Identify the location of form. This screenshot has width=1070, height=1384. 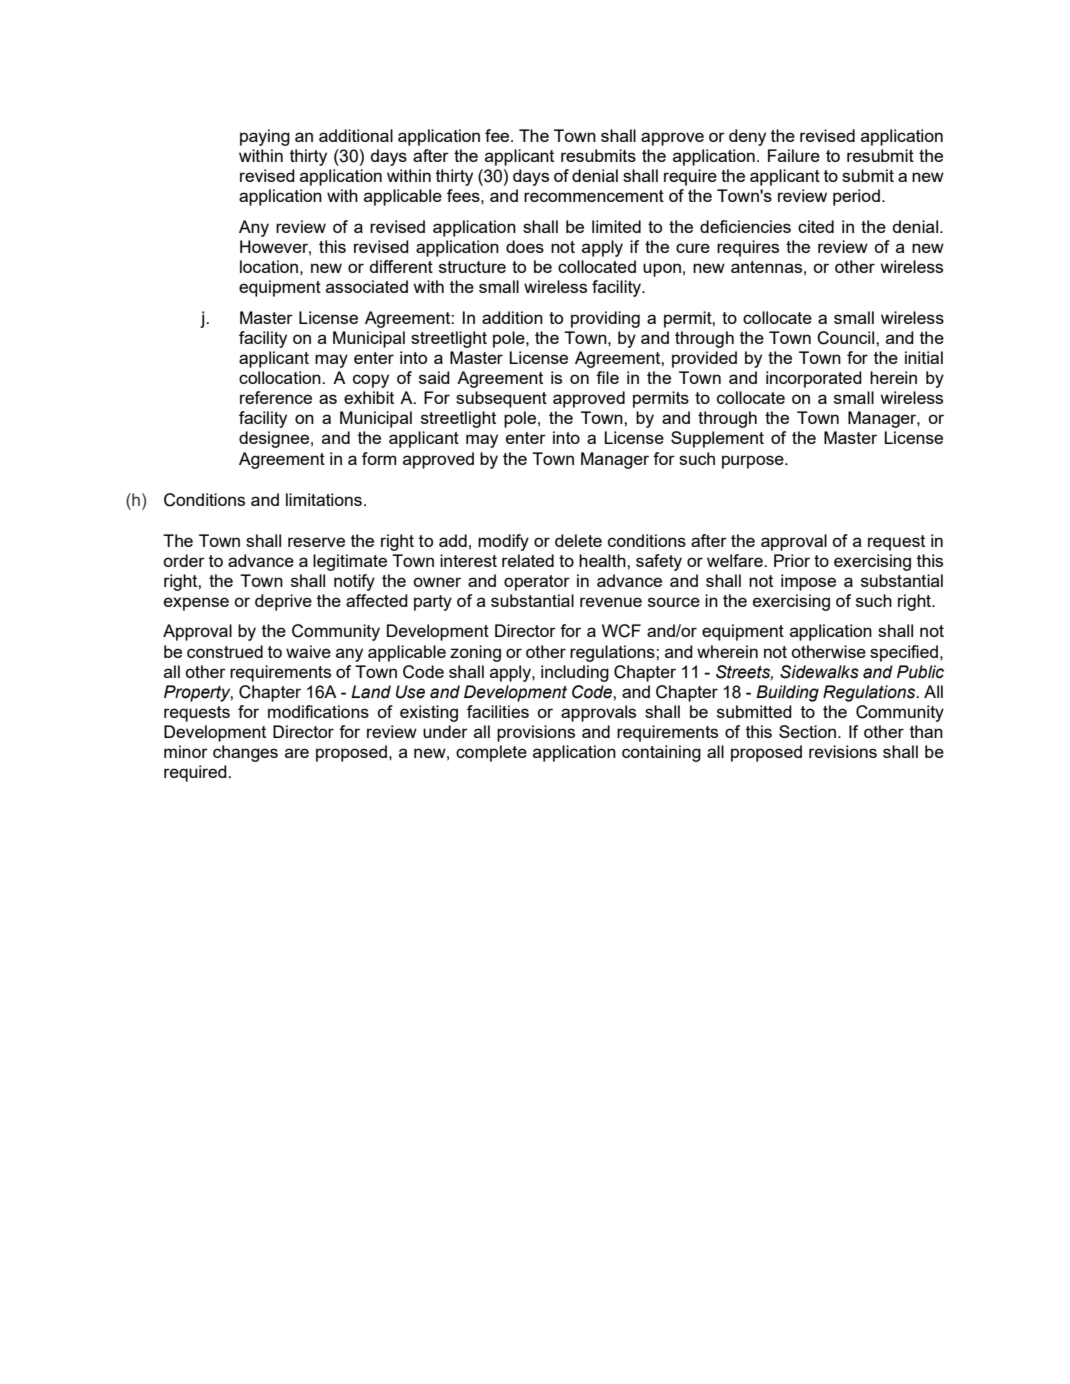
(379, 458).
